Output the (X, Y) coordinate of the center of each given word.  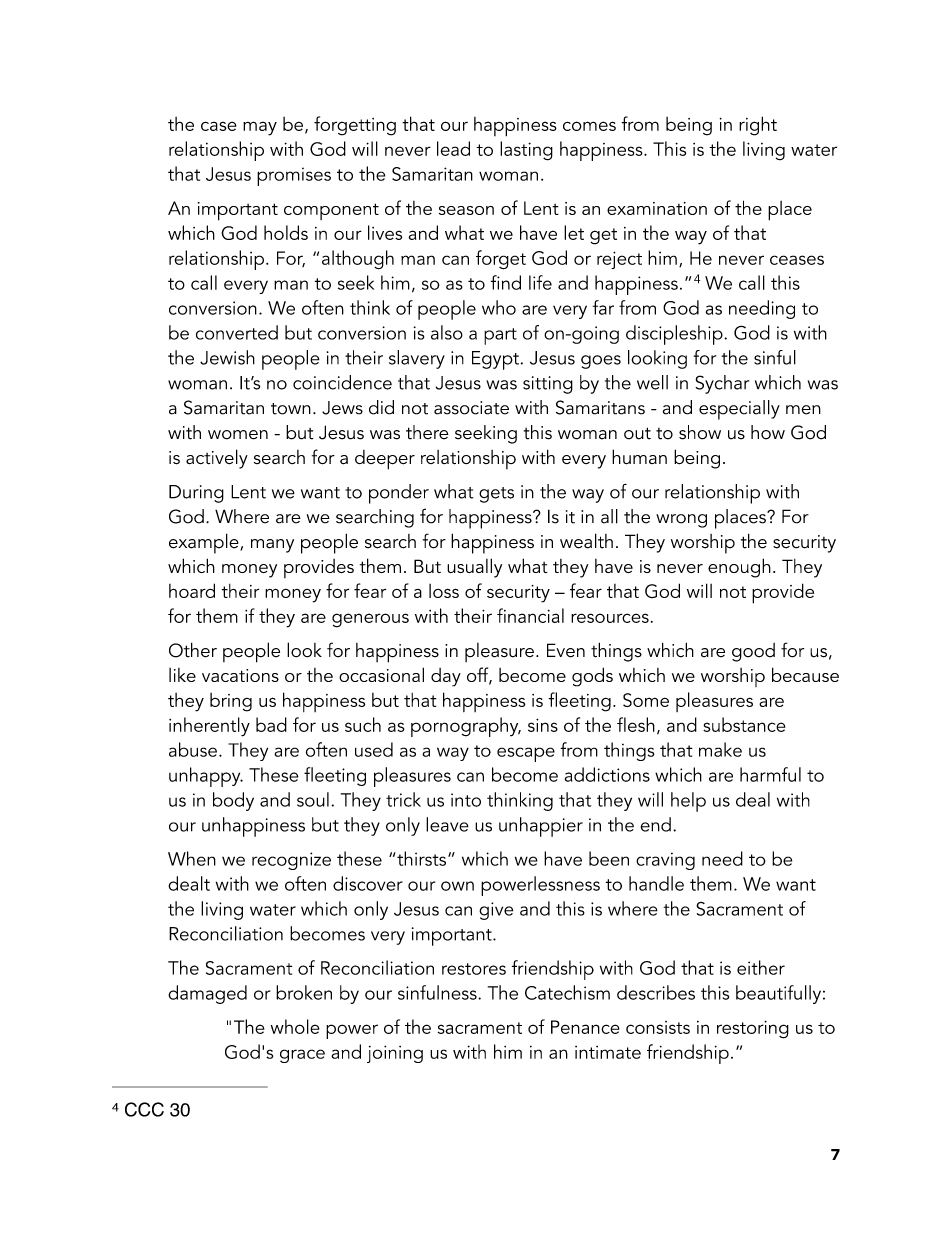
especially (739, 410)
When (192, 858)
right (758, 126)
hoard (192, 590)
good (753, 652)
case (219, 126)
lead (453, 148)
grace (302, 1056)
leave (447, 824)
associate (471, 408)
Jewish (227, 357)
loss (444, 591)
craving (665, 861)
